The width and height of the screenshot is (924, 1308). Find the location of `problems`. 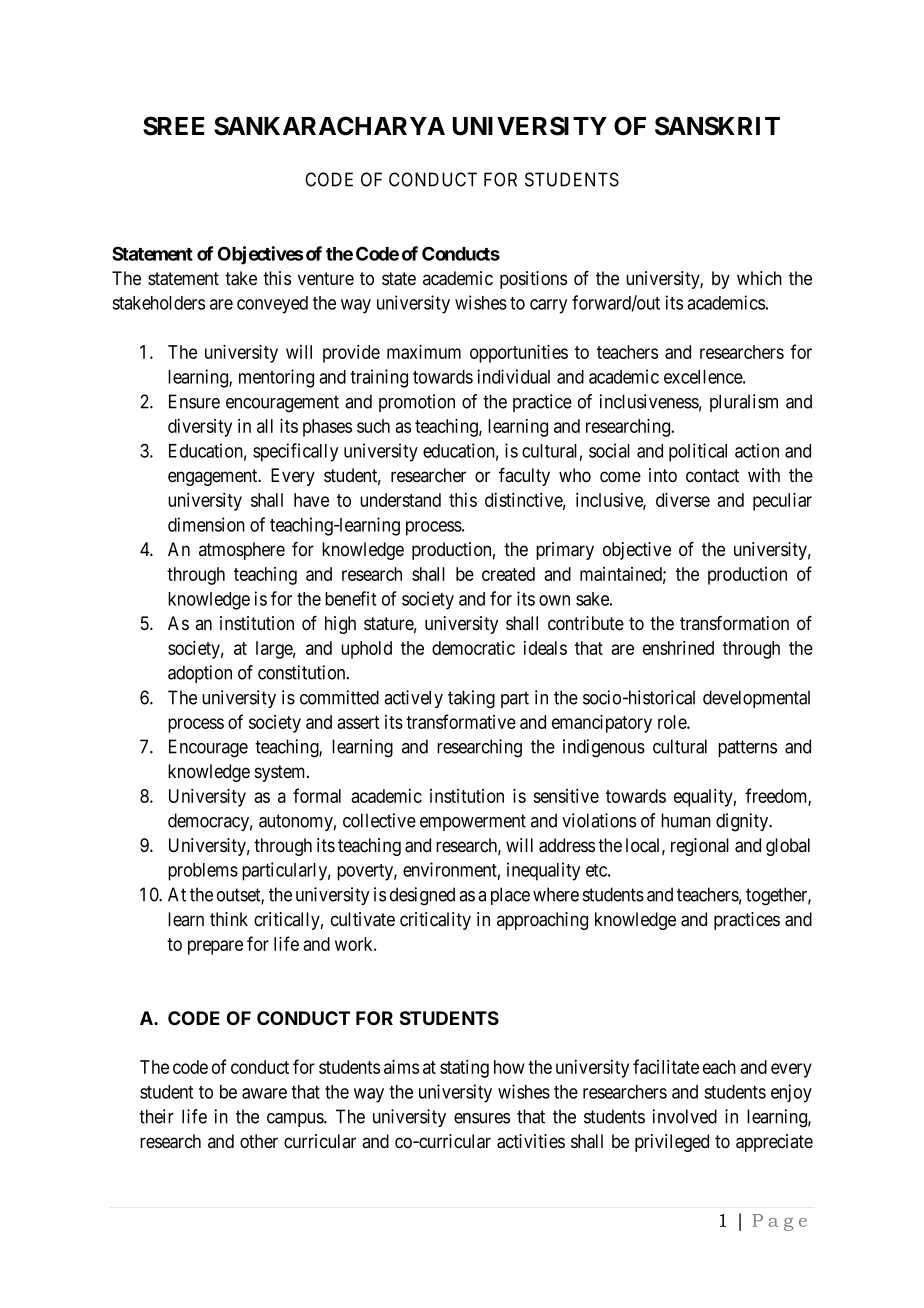

problems is located at coordinates (203, 872).
